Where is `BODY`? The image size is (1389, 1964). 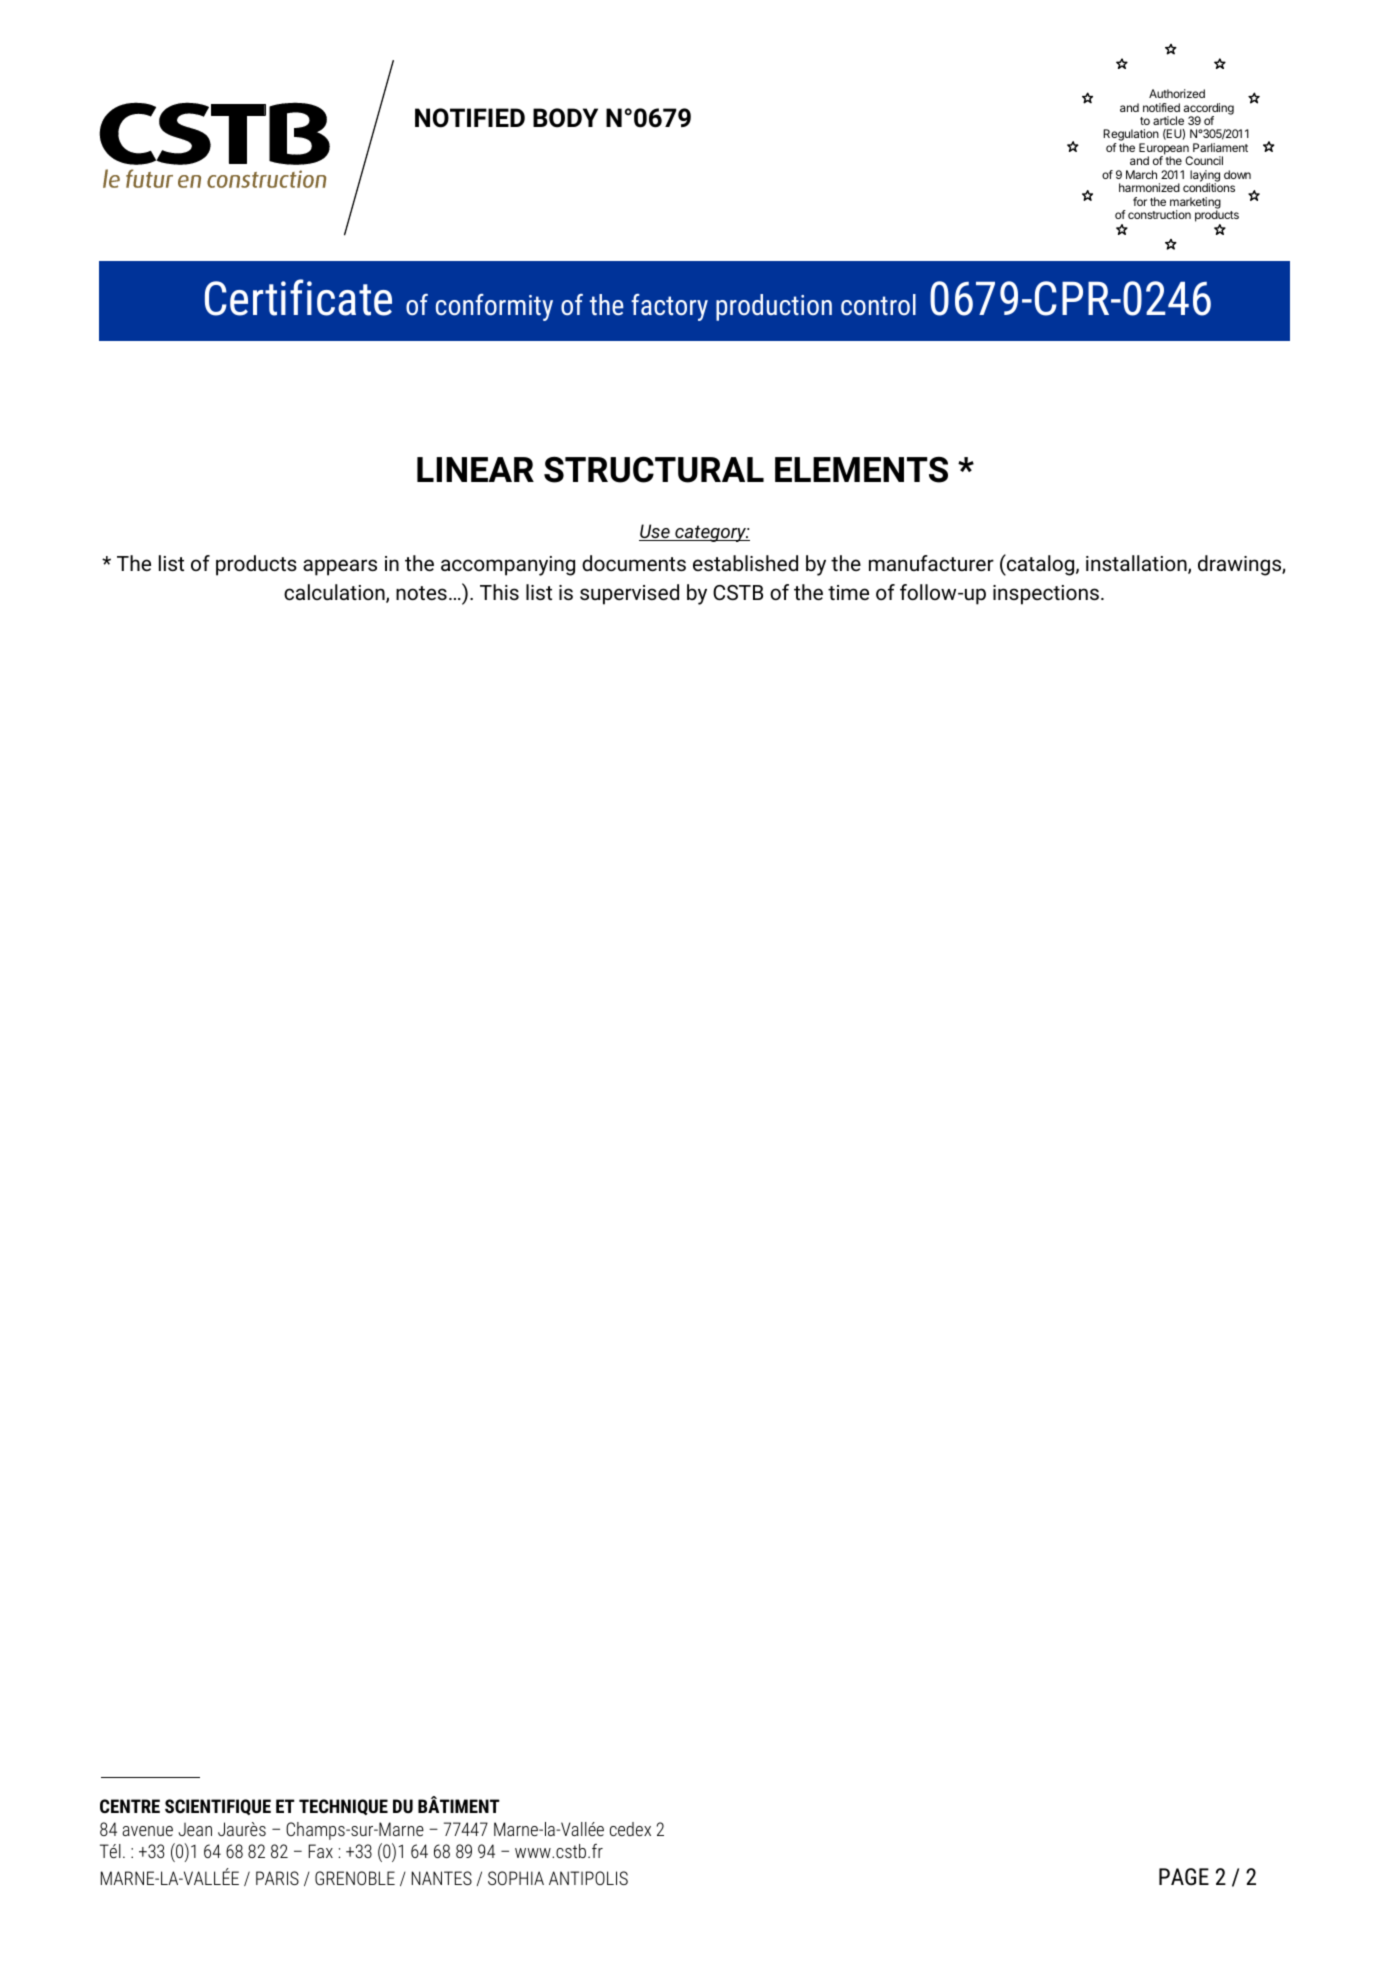 BODY is located at coordinates (565, 118).
